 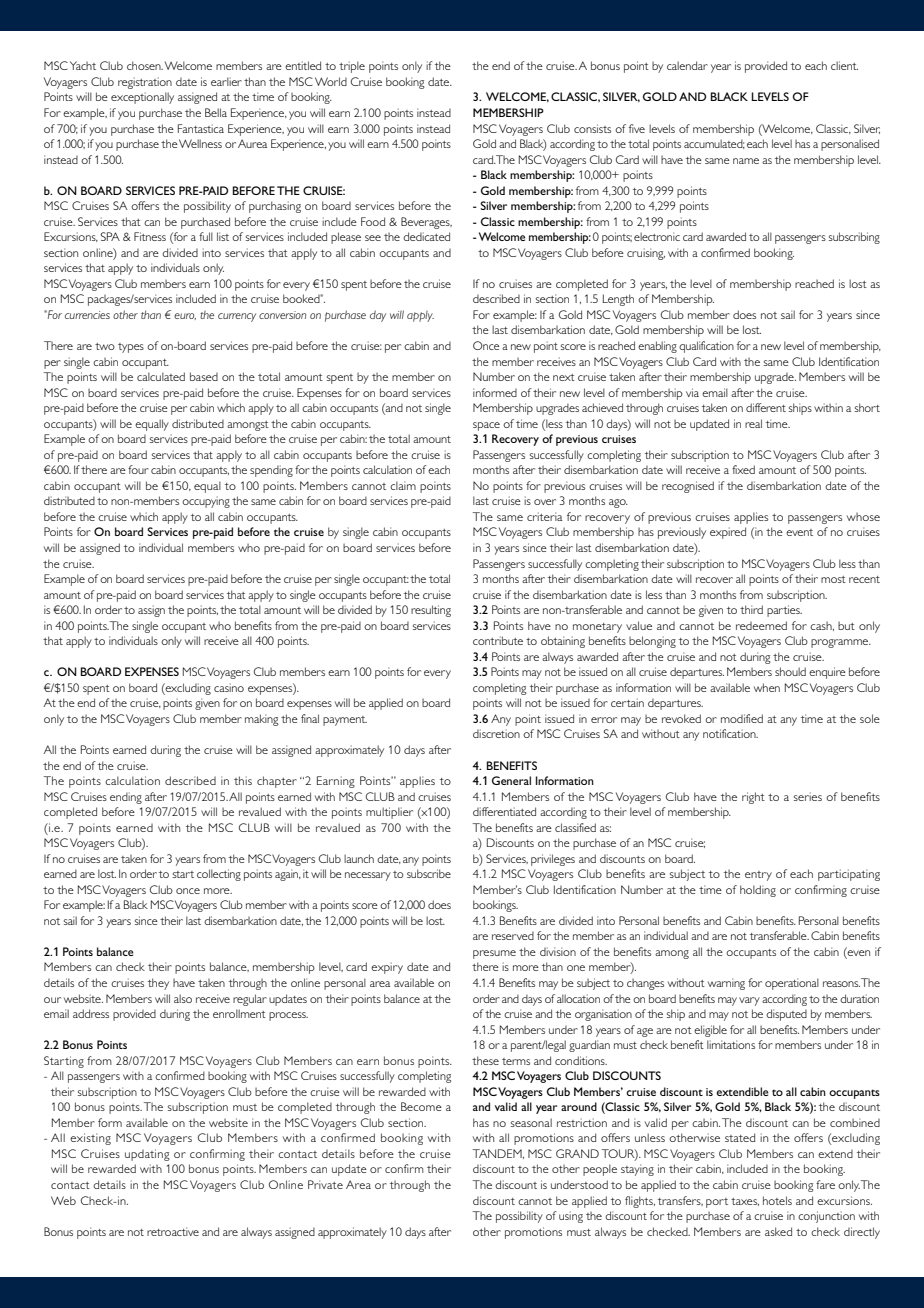 What do you see at coordinates (161, 376) in the screenshot?
I see `calculated` at bounding box center [161, 376].
